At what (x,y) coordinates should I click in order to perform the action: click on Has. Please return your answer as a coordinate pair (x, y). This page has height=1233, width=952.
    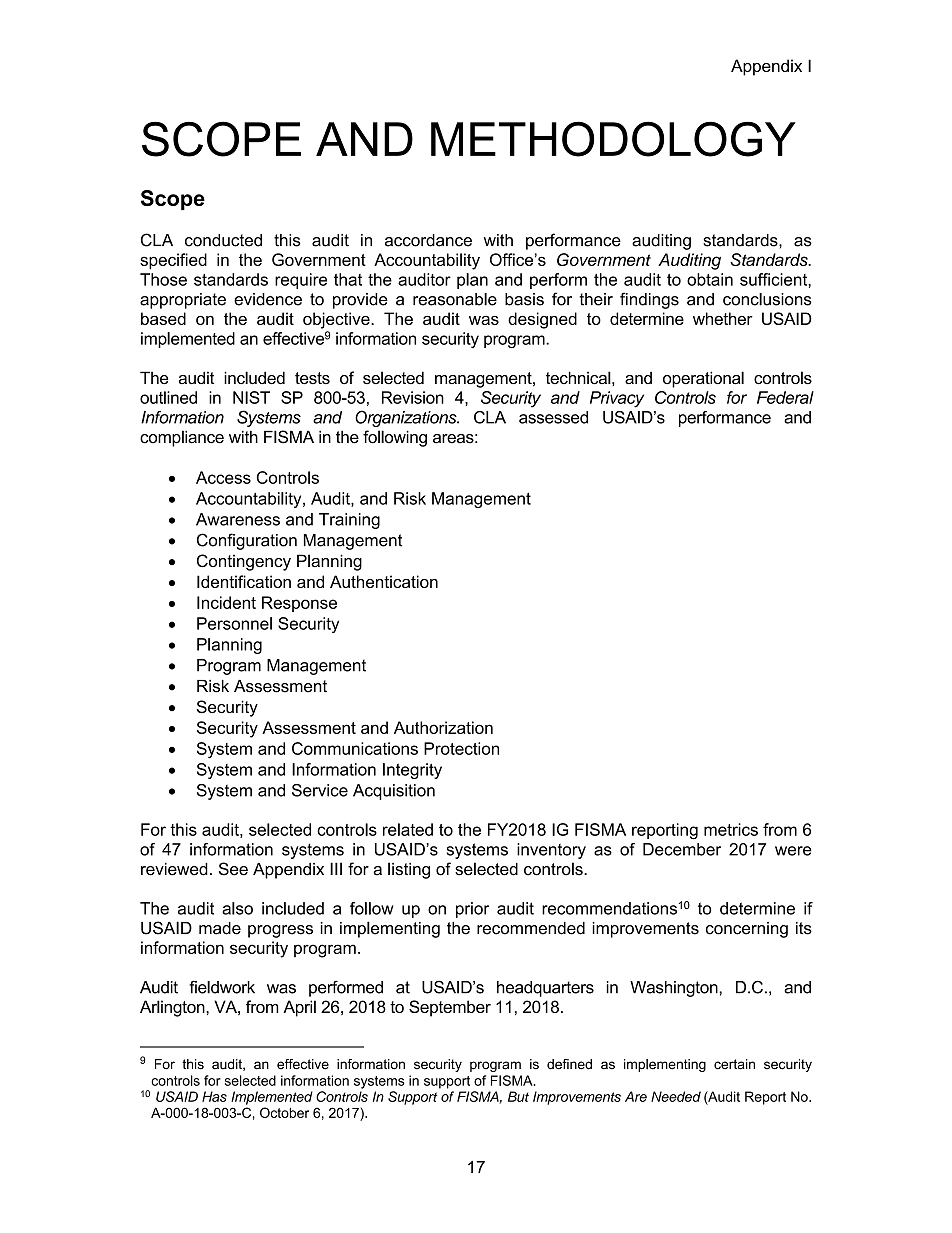
    Looking at the image, I should click on (214, 1096).
